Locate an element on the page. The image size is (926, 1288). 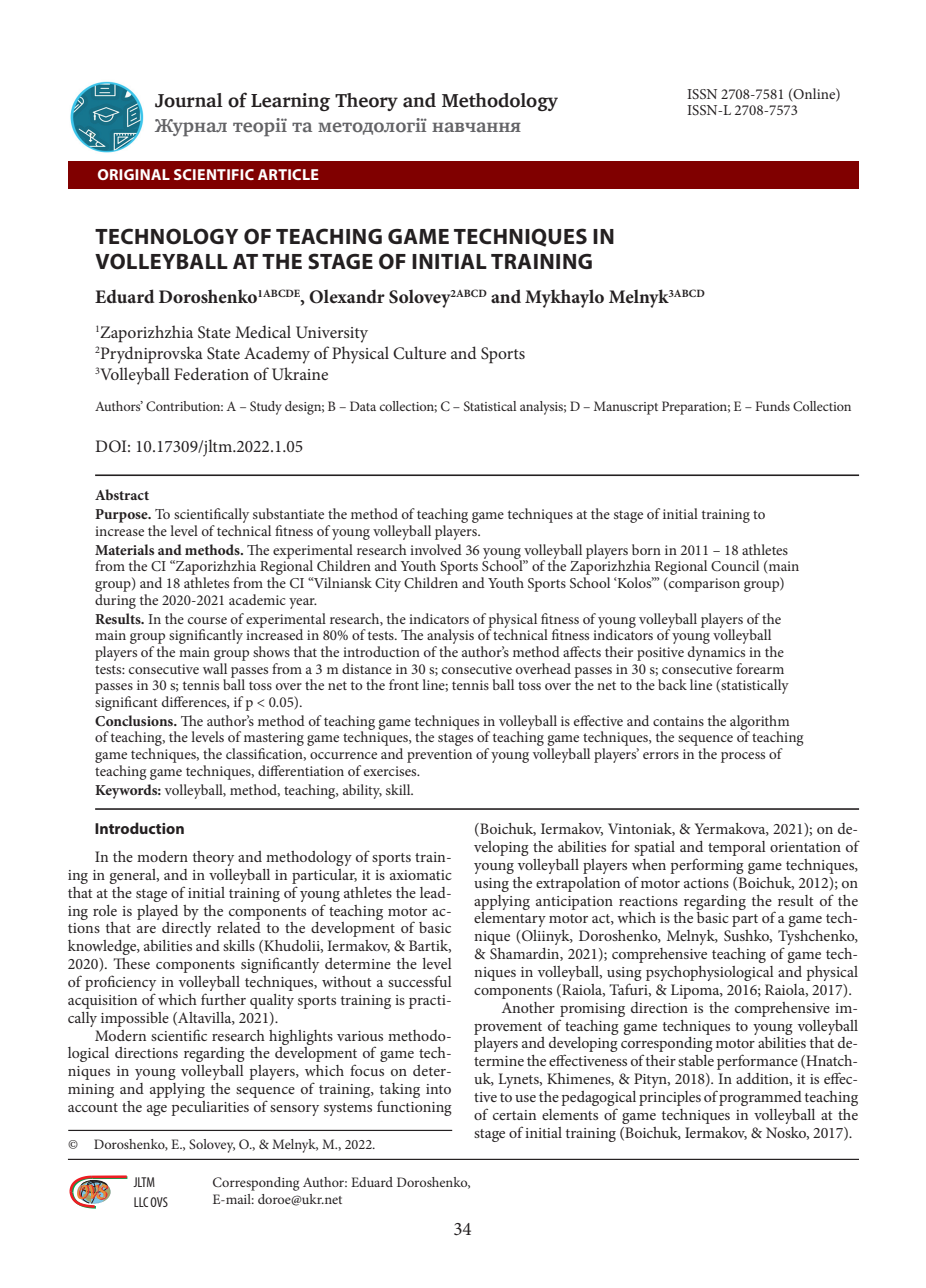
front is located at coordinates (404, 684).
